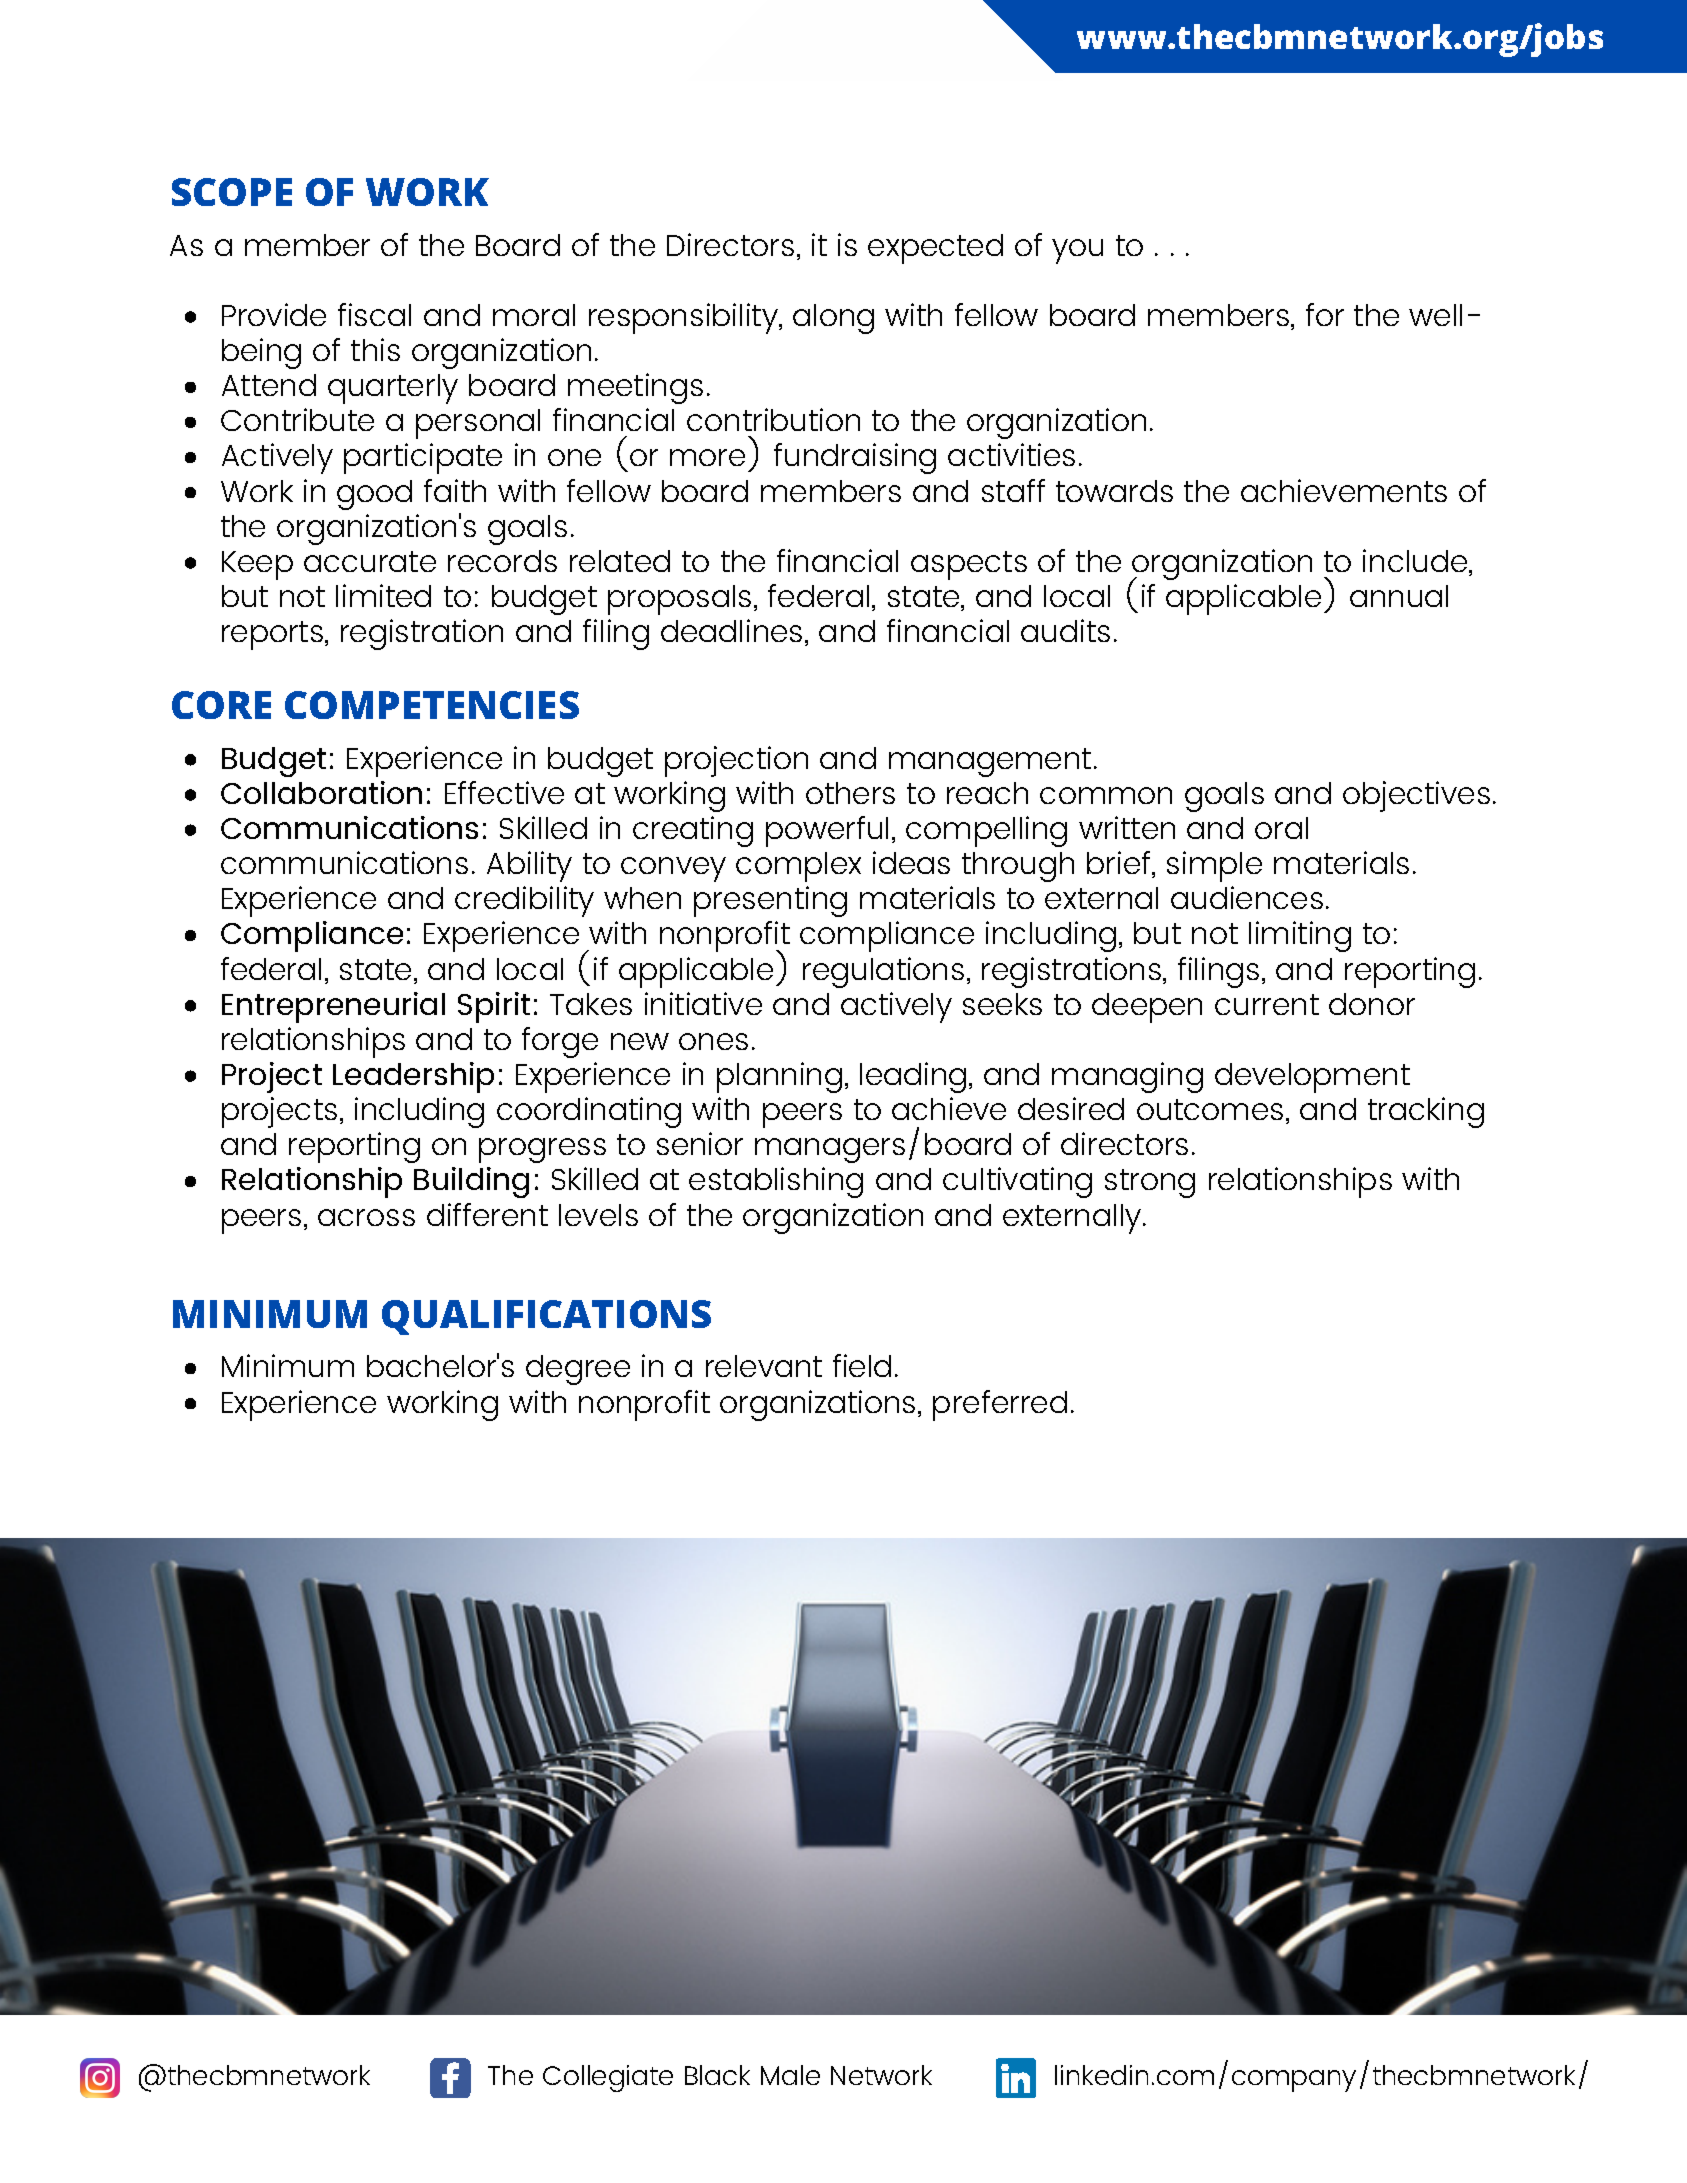  Describe the element at coordinates (790, 2075) in the document. I see `Male` at that location.
